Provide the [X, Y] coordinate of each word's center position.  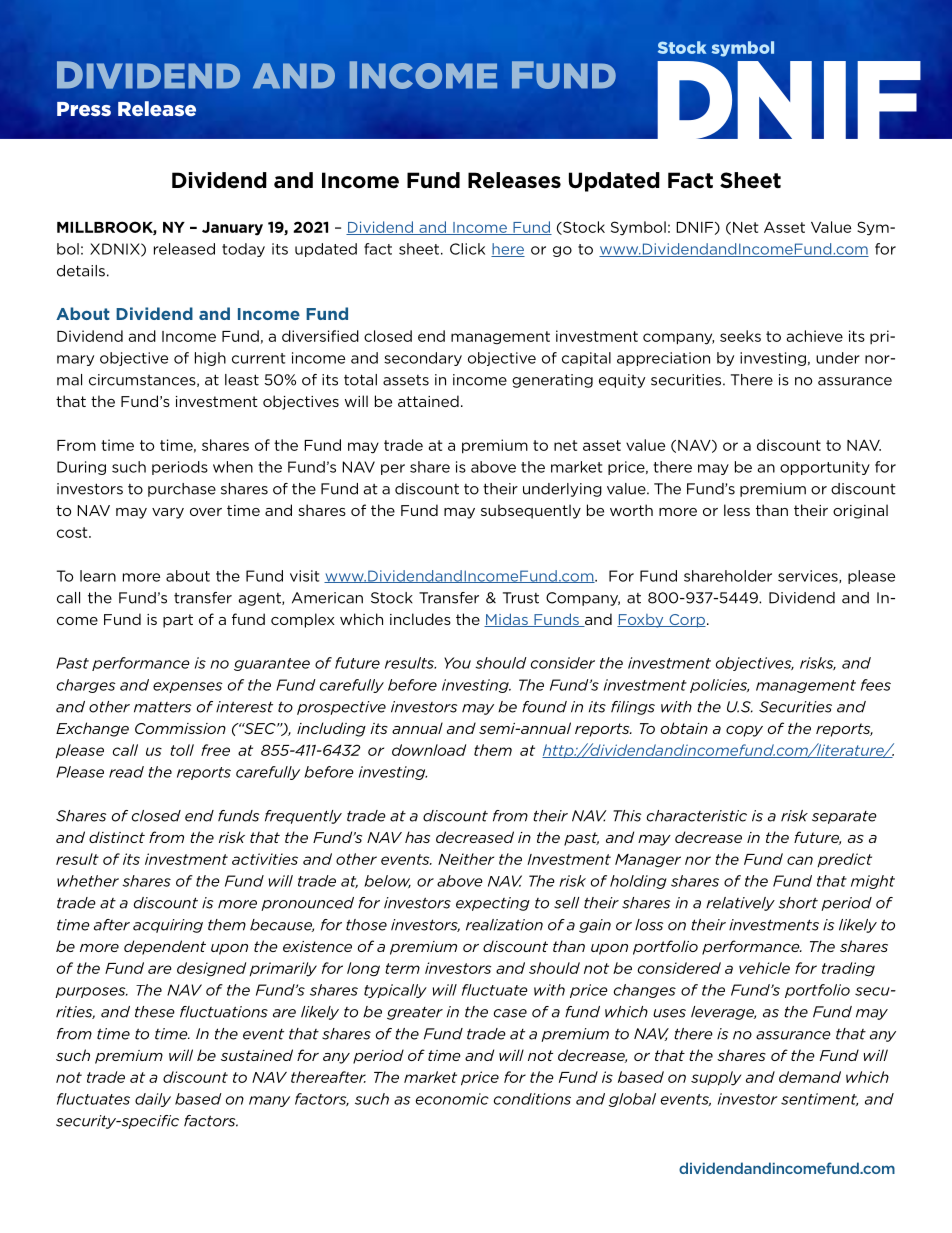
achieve [814, 336]
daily [153, 1100]
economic [452, 1099]
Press [84, 109]
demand [810, 1077]
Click [467, 249]
